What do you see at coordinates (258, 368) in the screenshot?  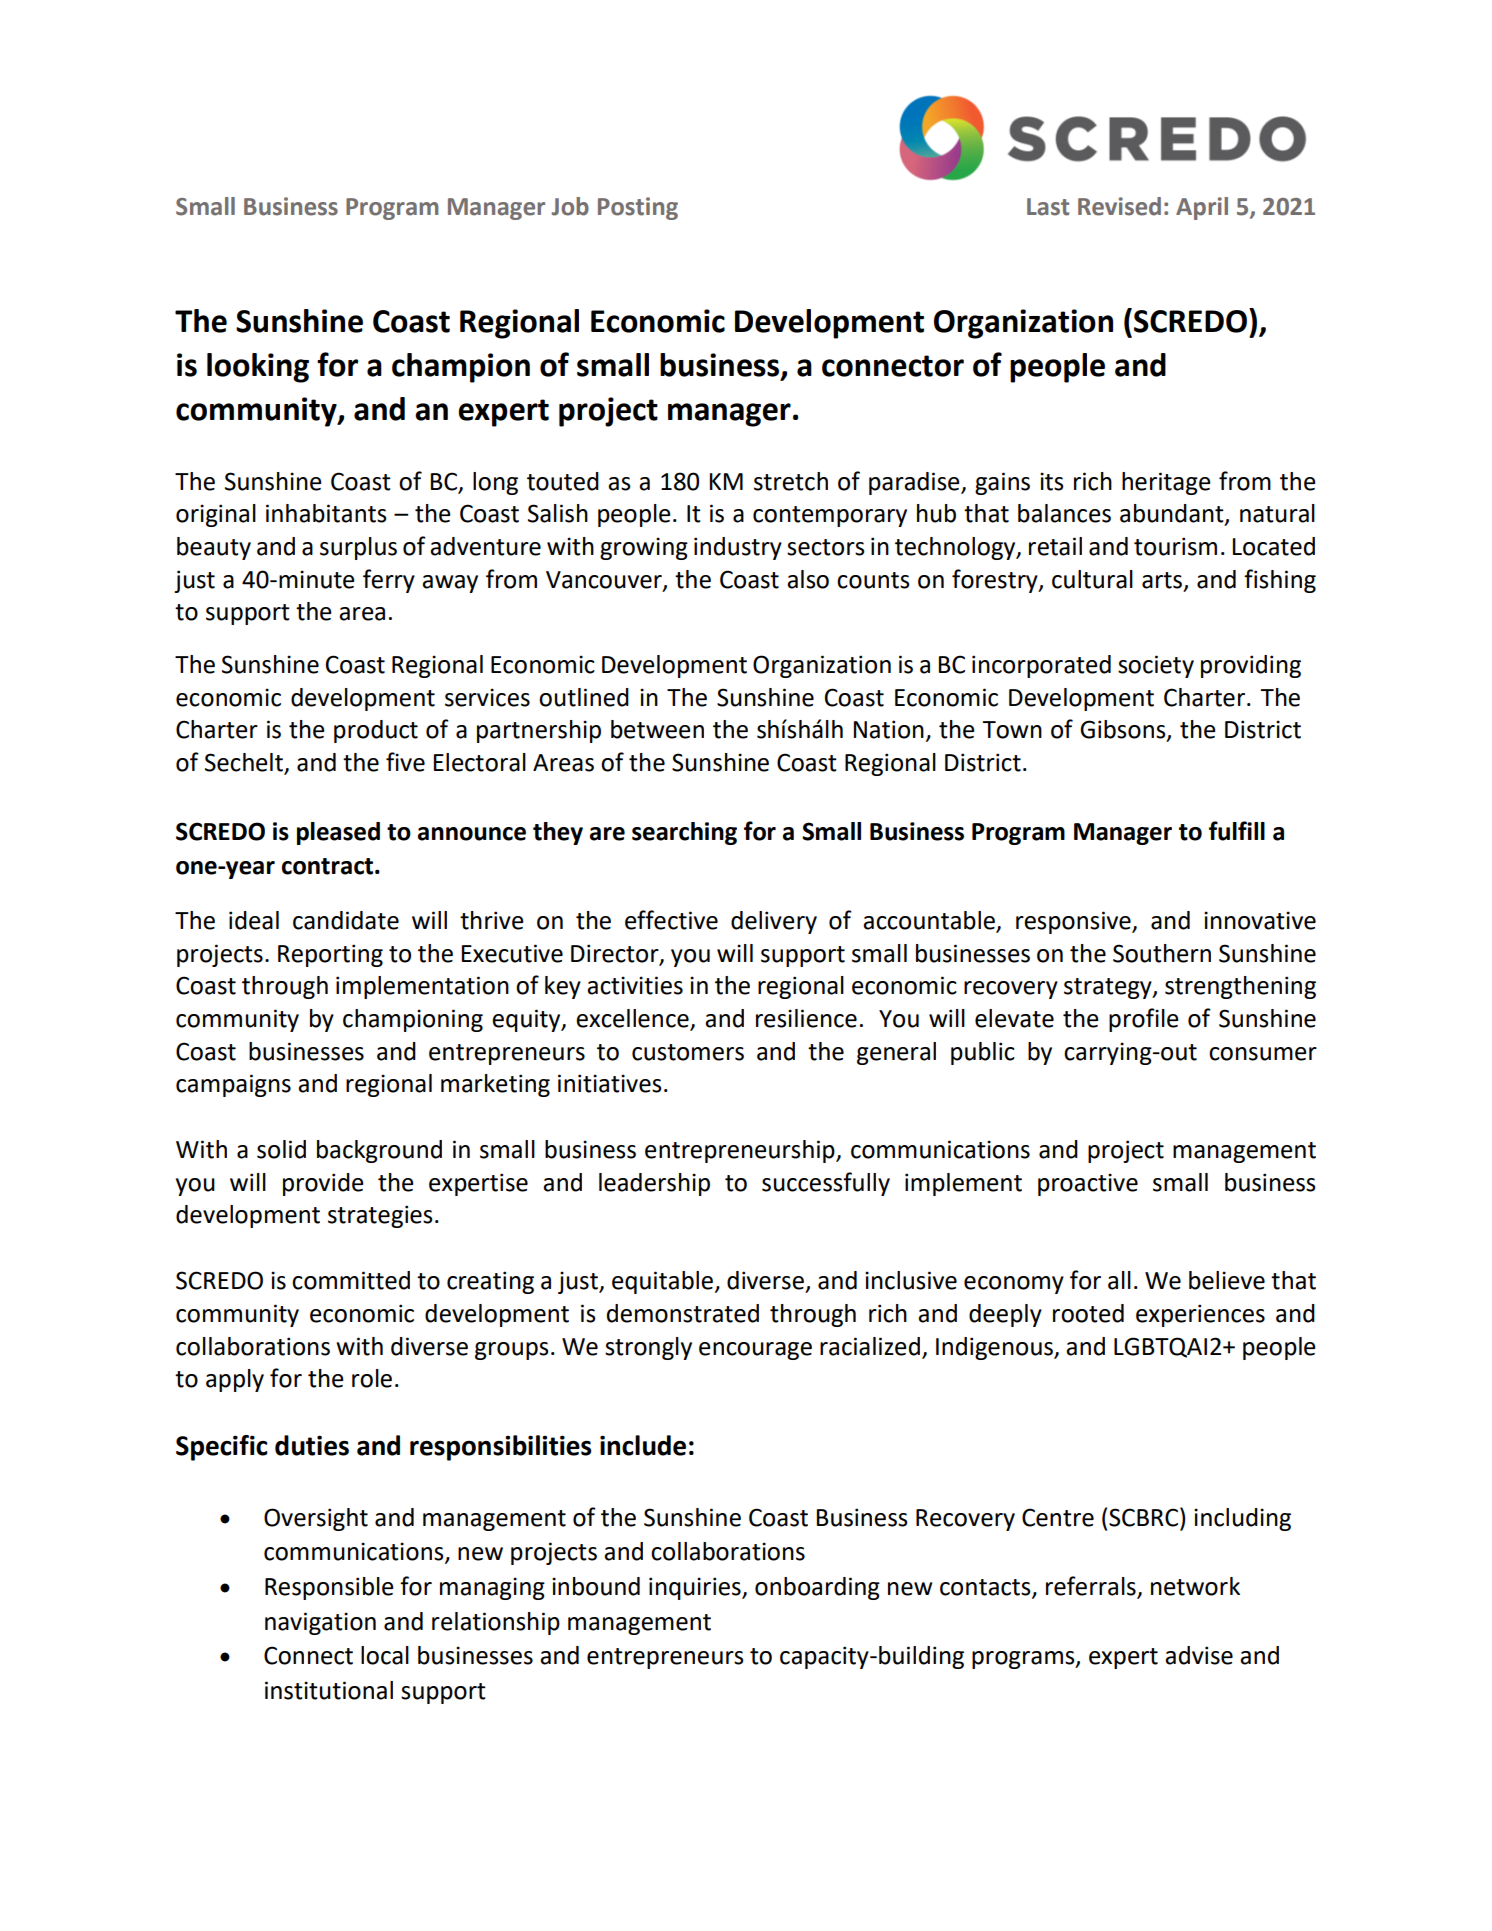 I see `looking` at bounding box center [258, 368].
